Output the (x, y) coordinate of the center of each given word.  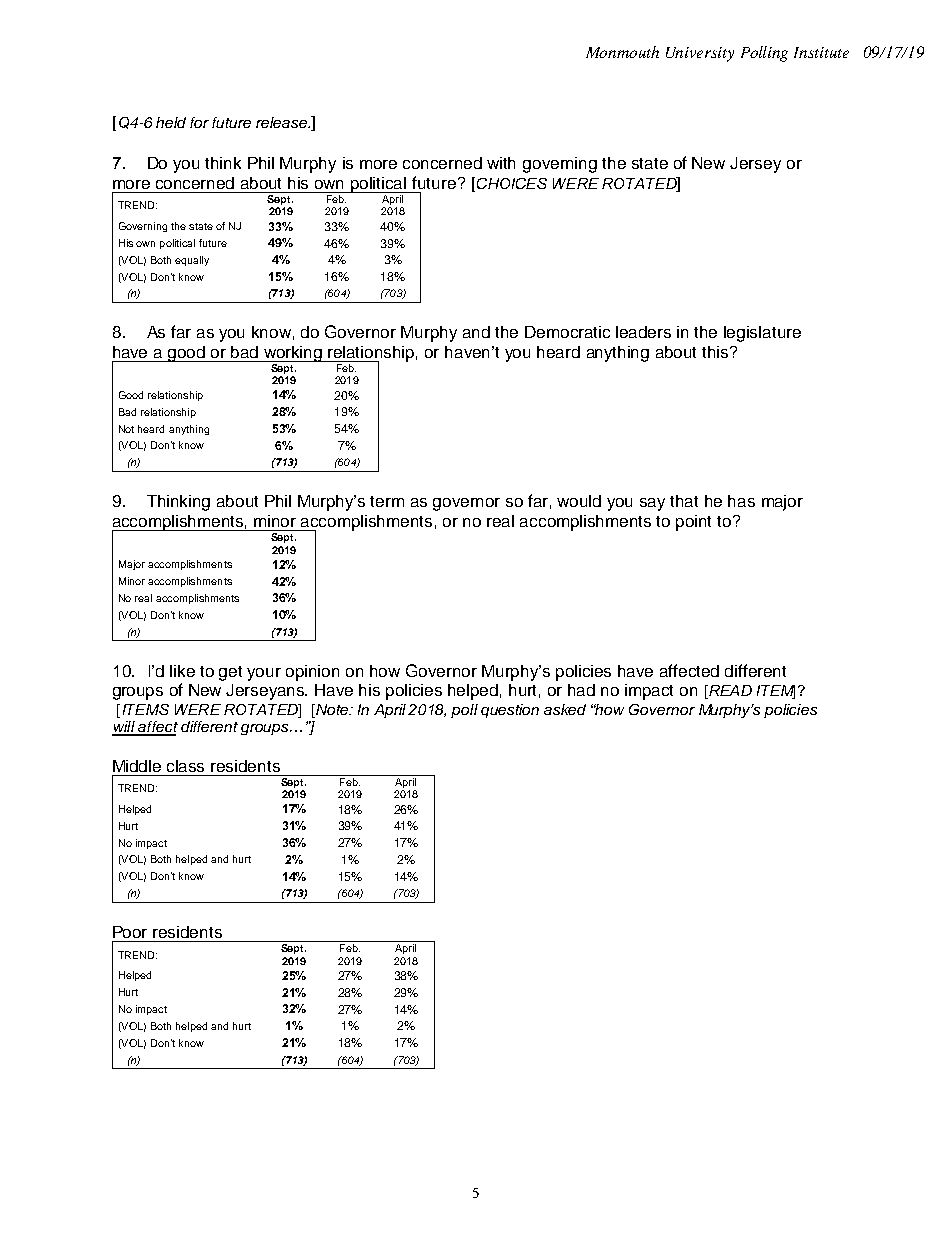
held (171, 122)
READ (729, 692)
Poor (130, 932)
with (501, 163)
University (700, 54)
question (510, 711)
